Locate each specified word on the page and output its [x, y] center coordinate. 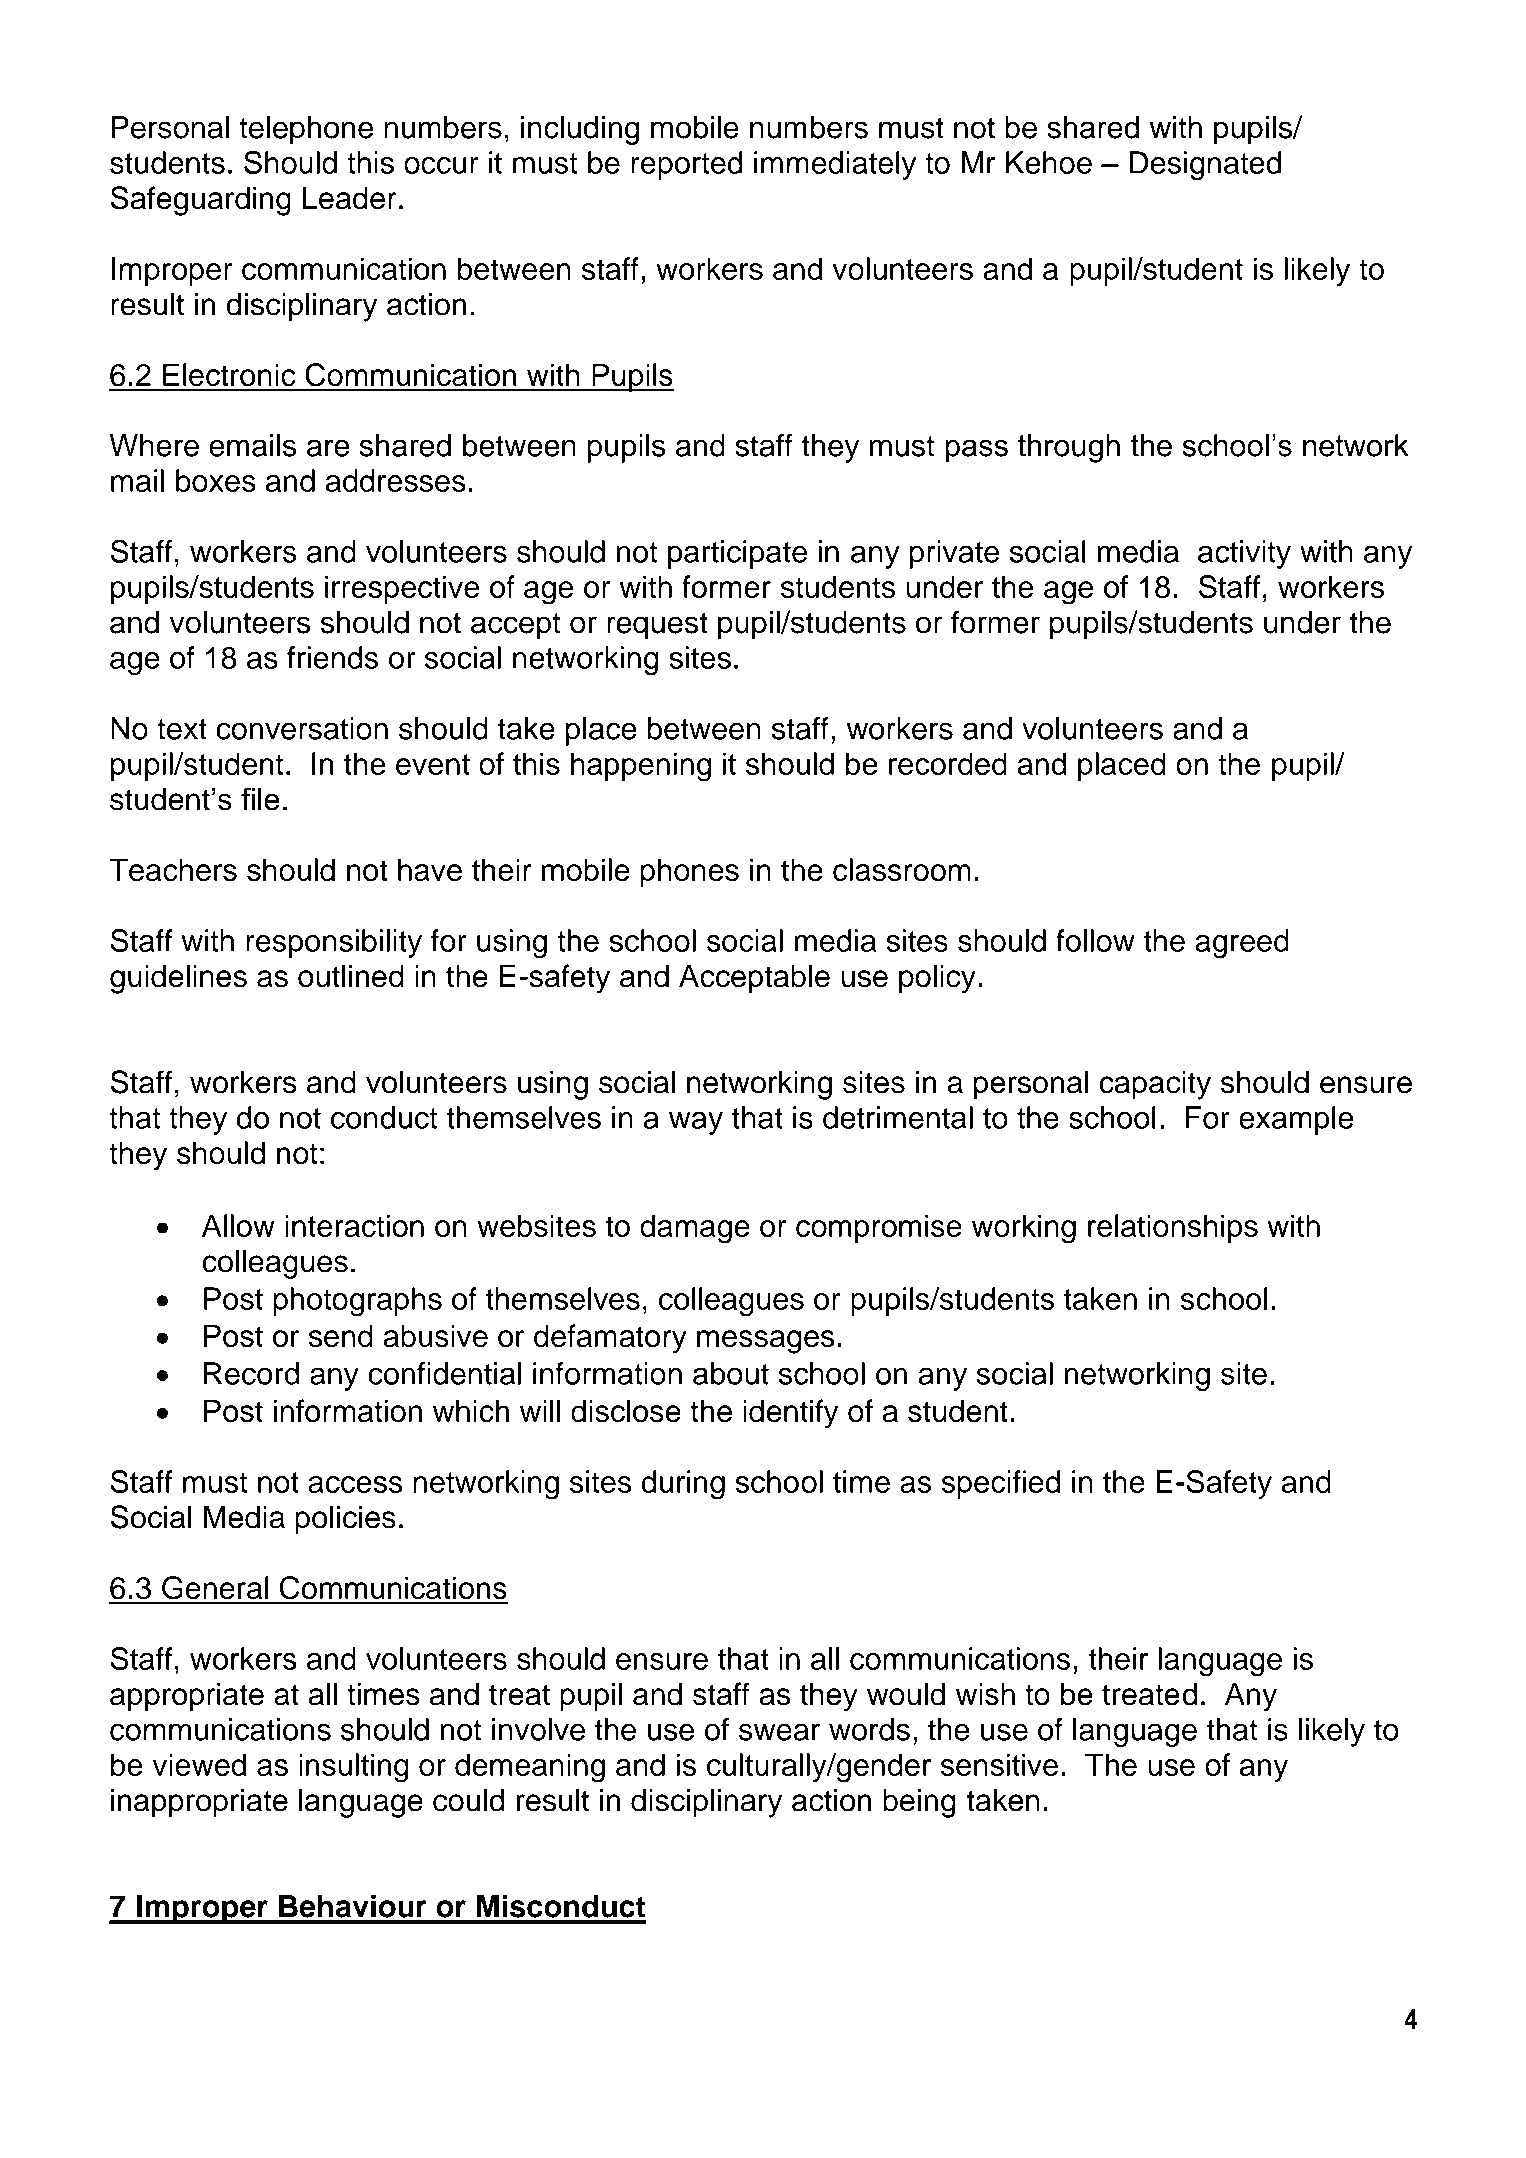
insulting [354, 1768]
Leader [350, 198]
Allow [238, 1225]
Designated [1205, 166]
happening [641, 767]
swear [779, 1732]
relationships [1173, 1228]
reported [686, 165]
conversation [302, 728]
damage [695, 1229]
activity [1244, 554]
